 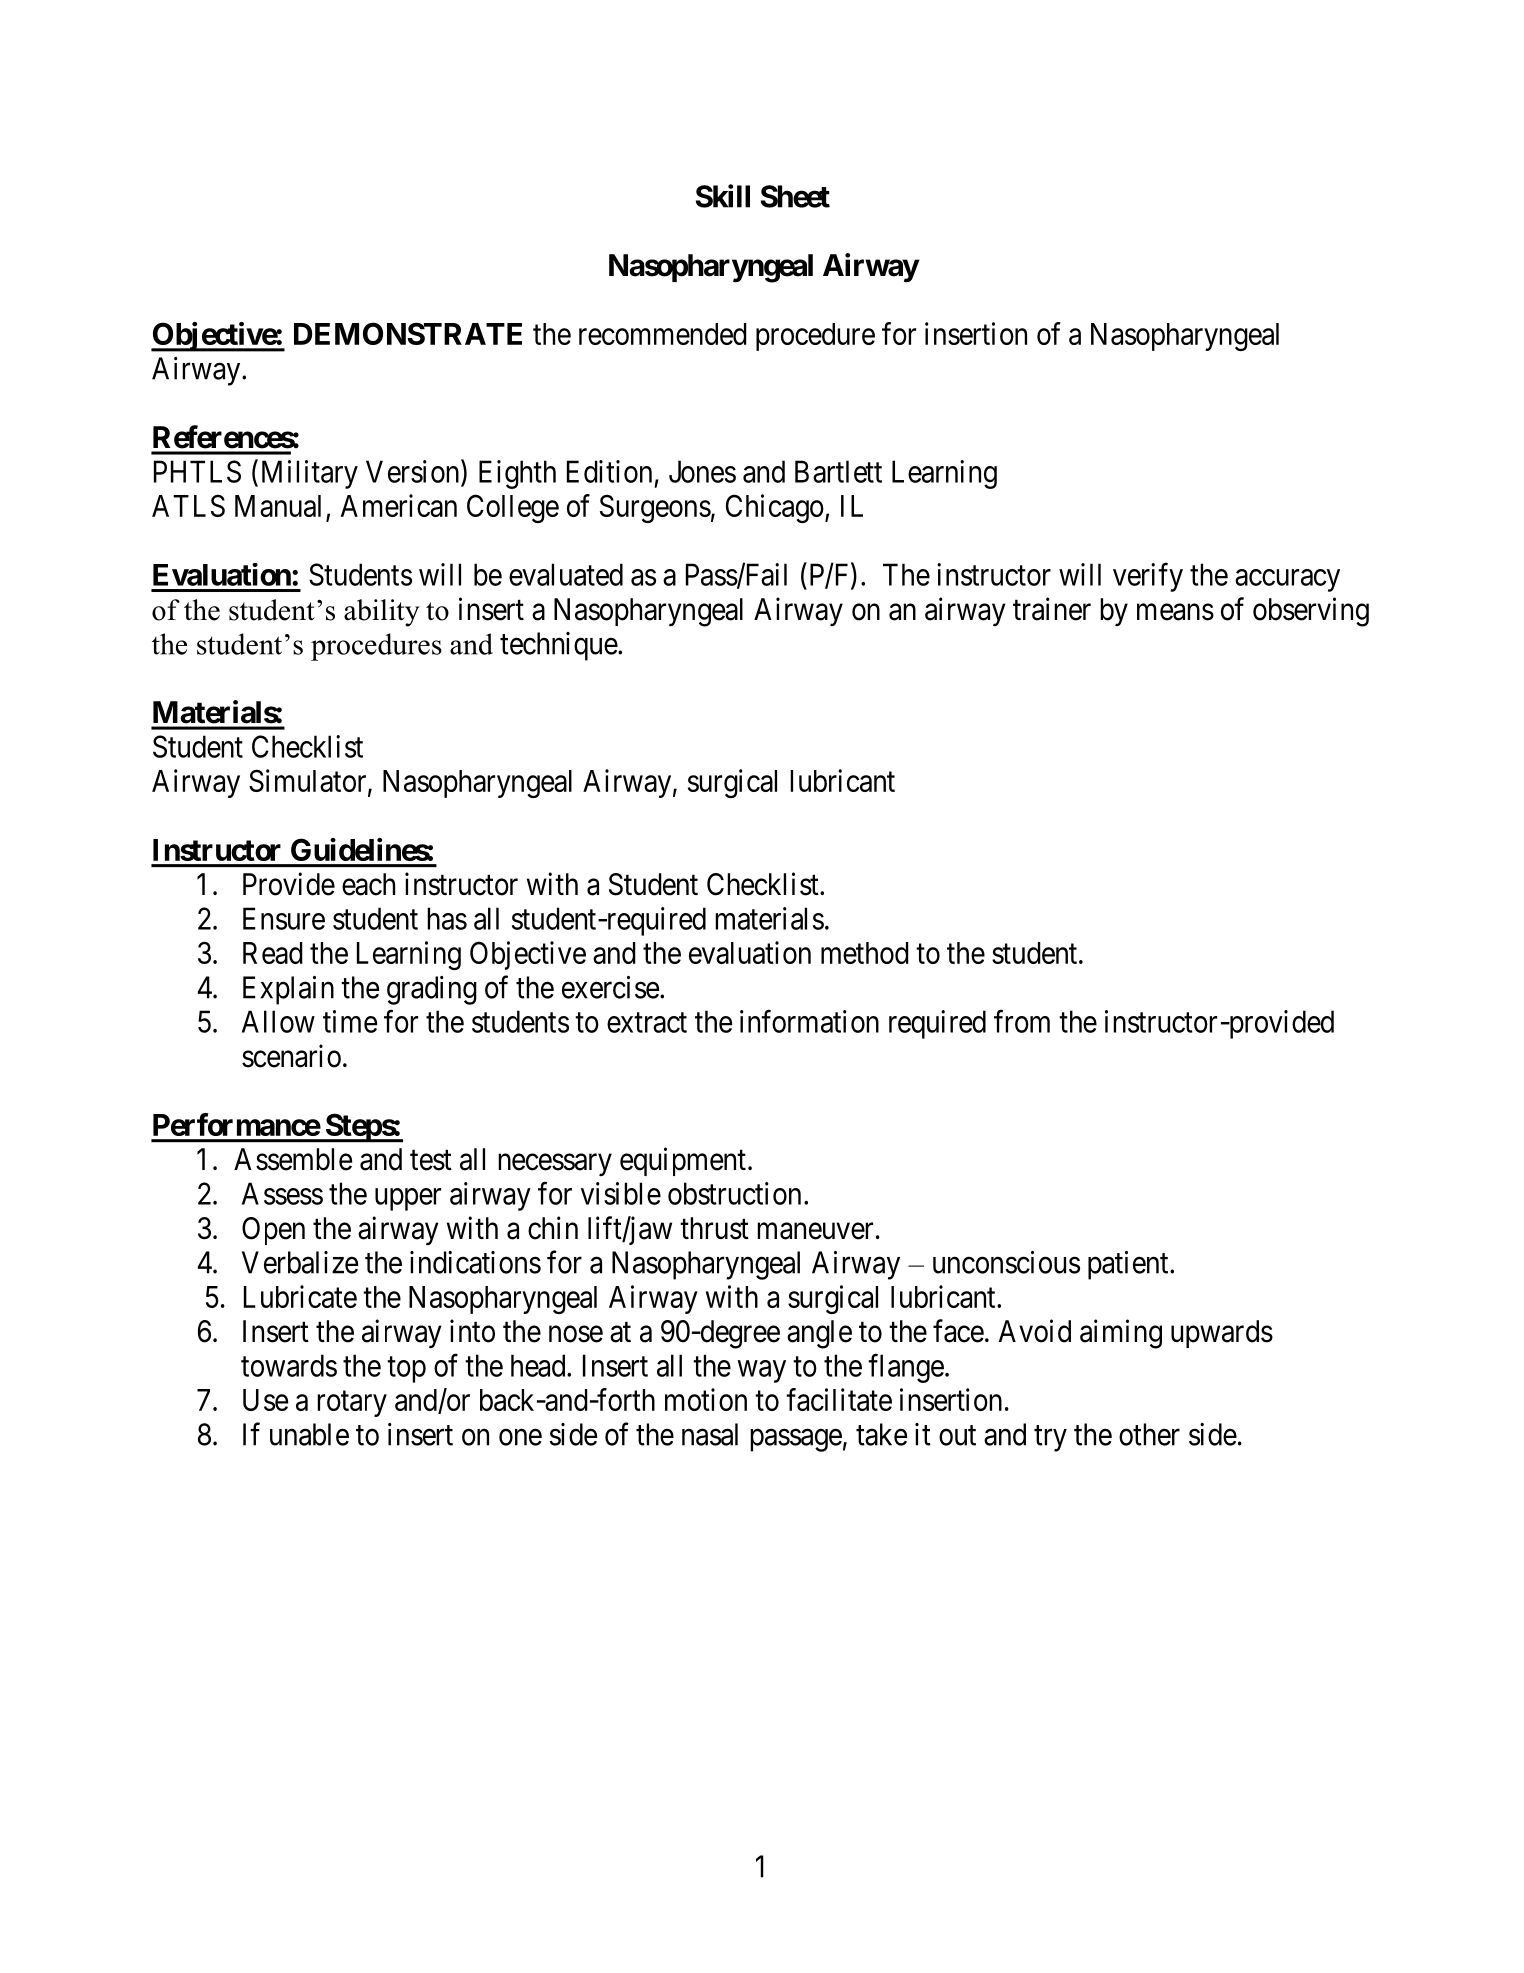 What do you see at coordinates (368, 884) in the image?
I see `each` at bounding box center [368, 884].
